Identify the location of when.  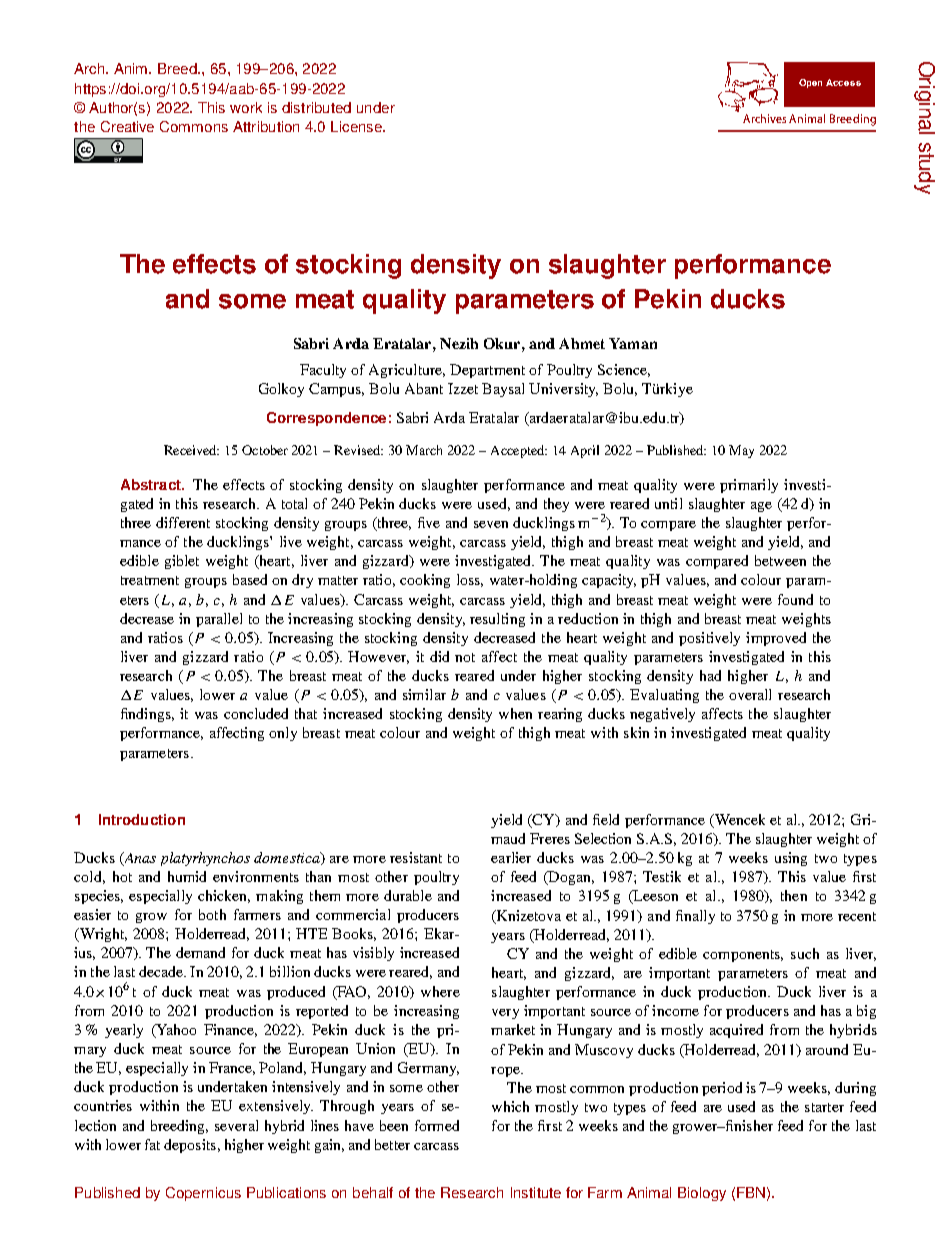
(515, 713).
